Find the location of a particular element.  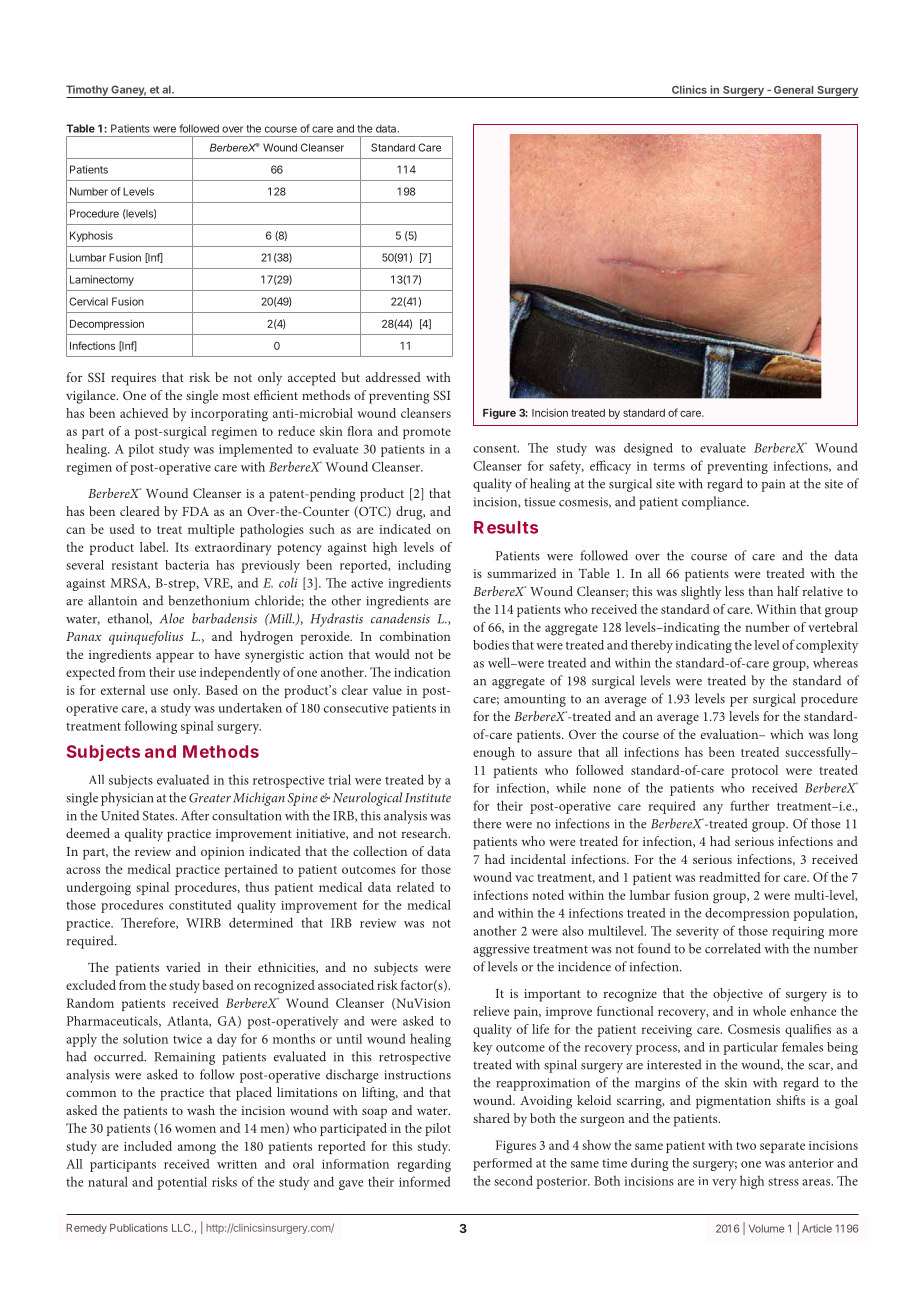

Timothy is located at coordinates (88, 91).
